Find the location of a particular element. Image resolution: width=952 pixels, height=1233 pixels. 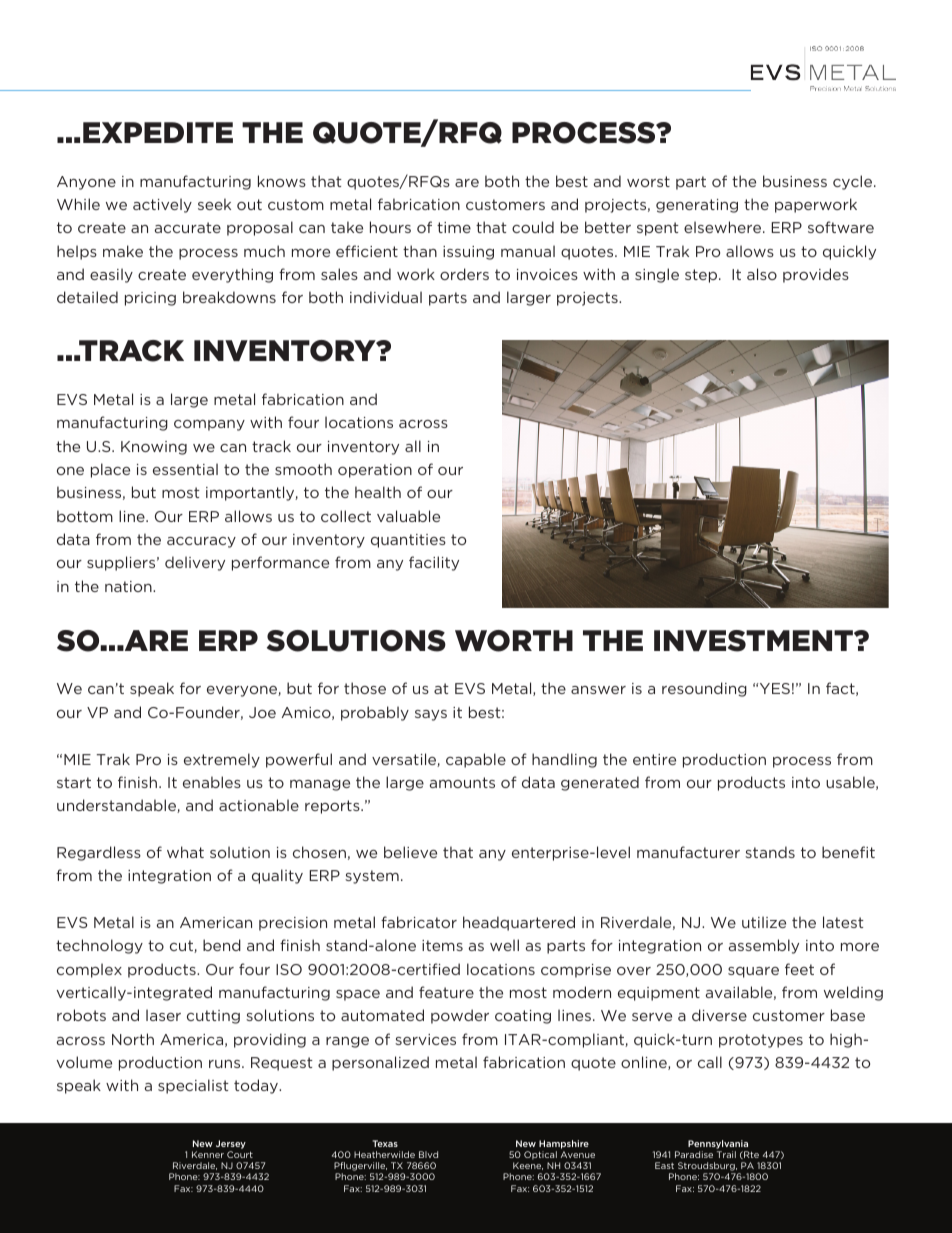

INVESTMENT is located at coordinates (754, 641).
